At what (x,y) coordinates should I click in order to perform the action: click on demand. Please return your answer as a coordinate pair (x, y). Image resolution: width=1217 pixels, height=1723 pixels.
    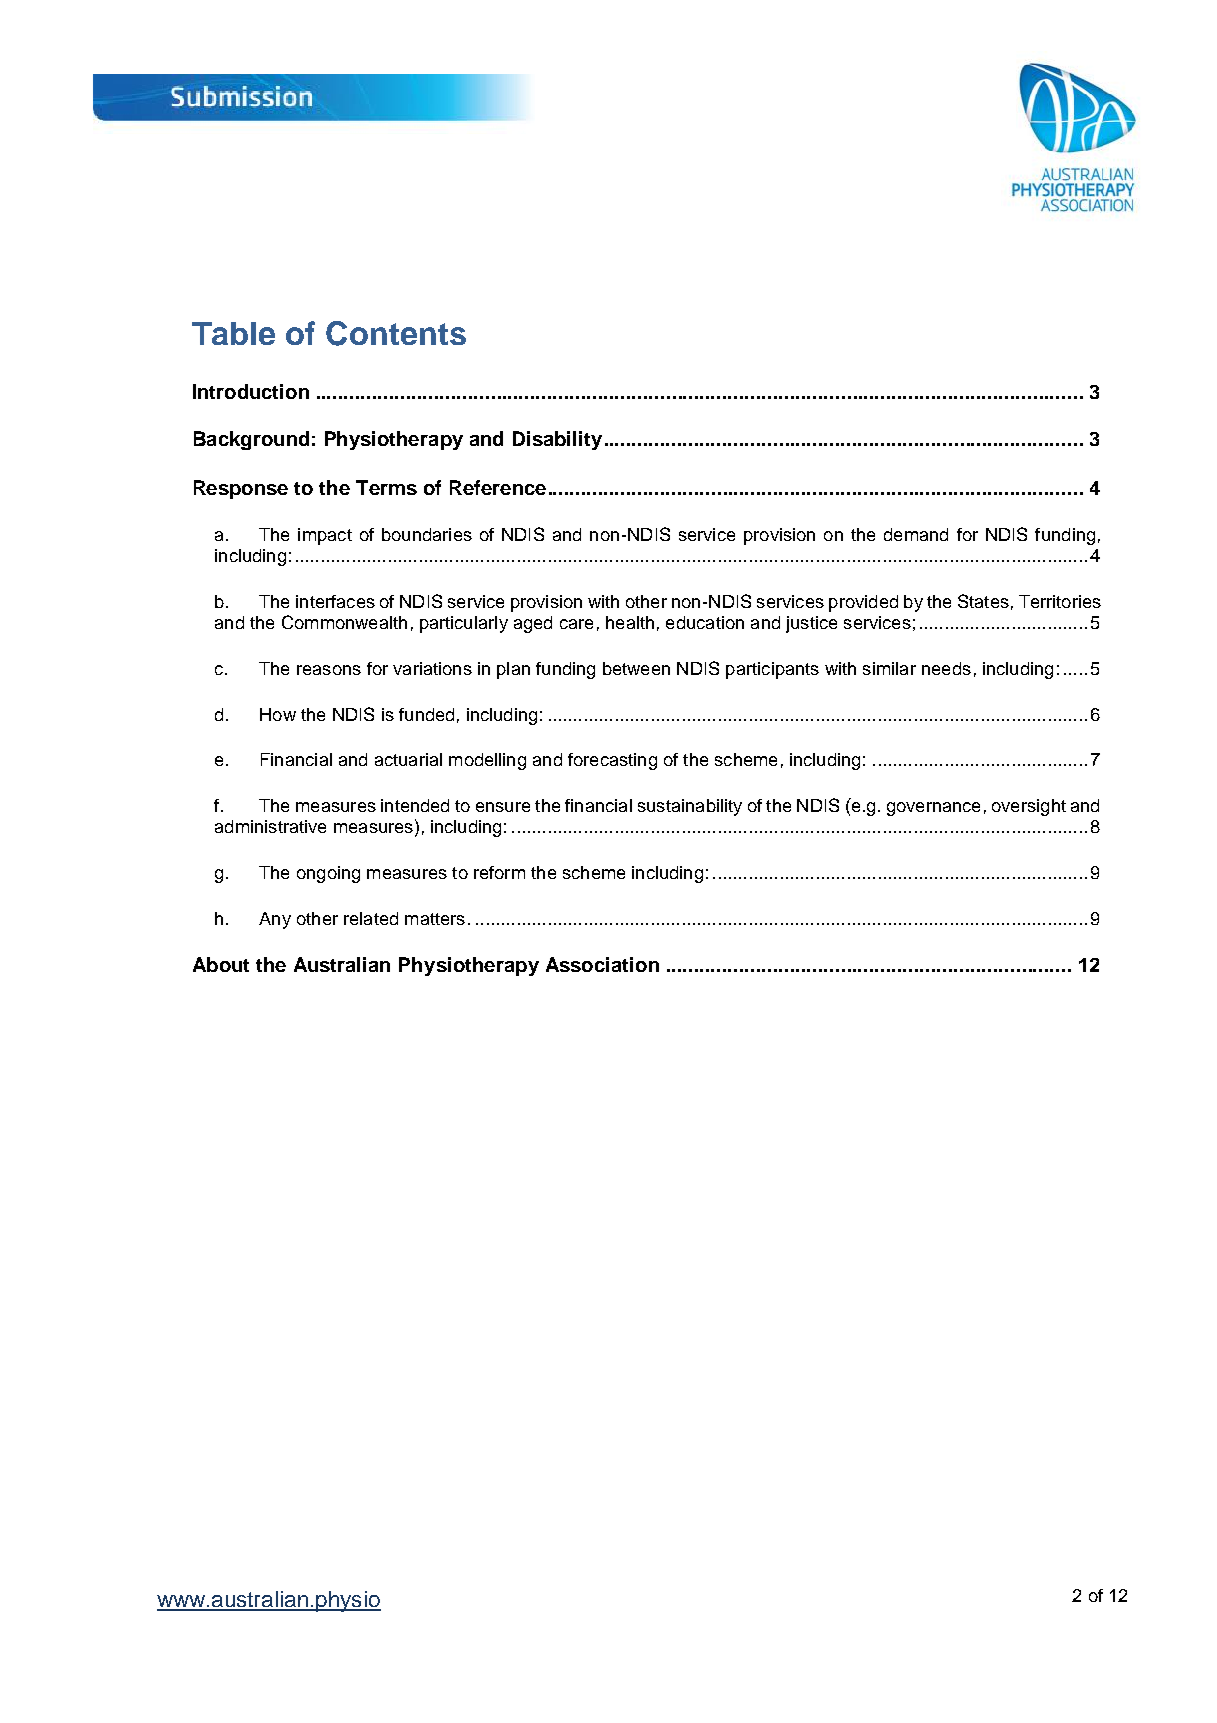
    Looking at the image, I should click on (916, 534).
